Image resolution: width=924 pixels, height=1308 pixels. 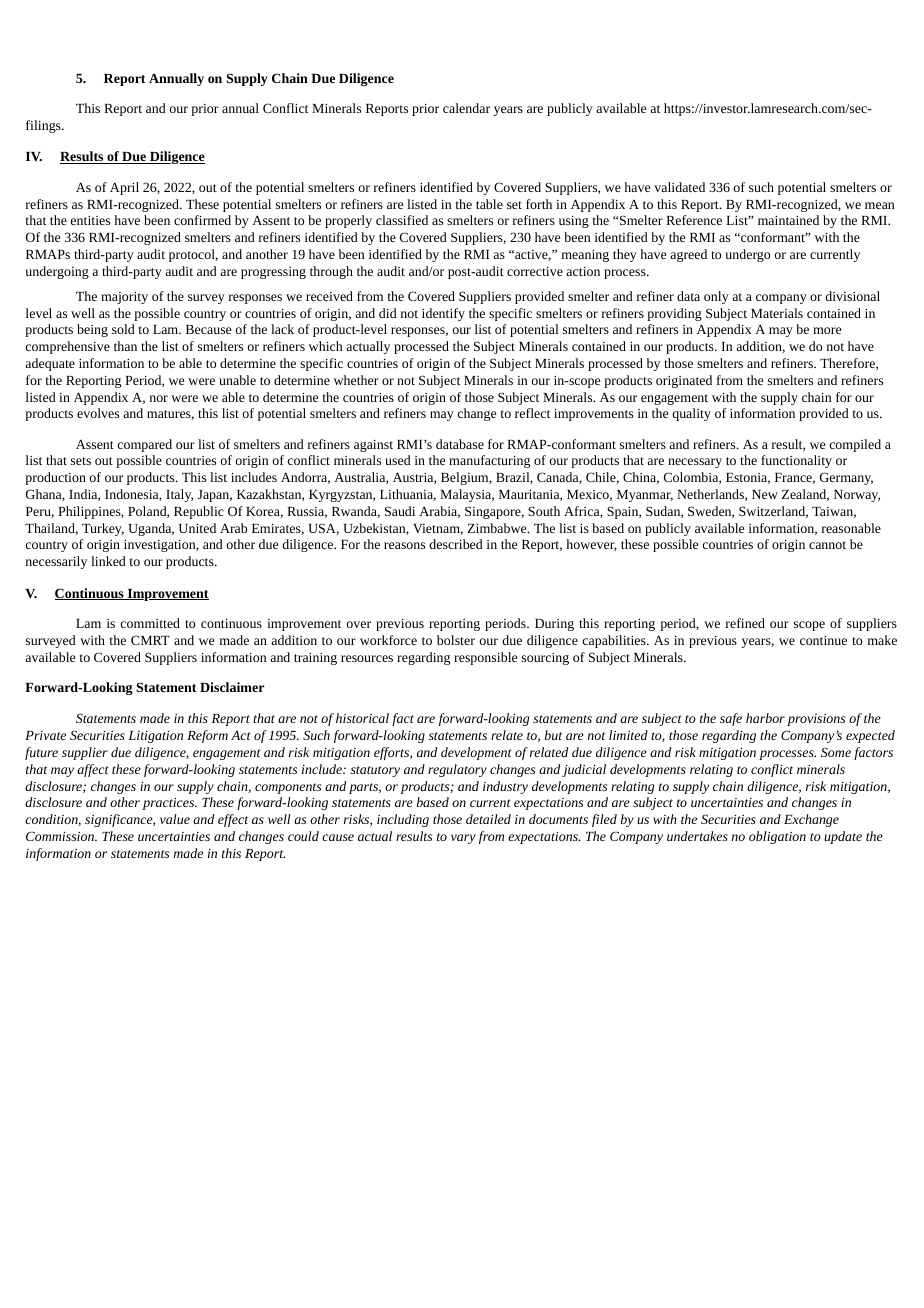 What do you see at coordinates (175, 819) in the screenshot?
I see `value` at bounding box center [175, 819].
